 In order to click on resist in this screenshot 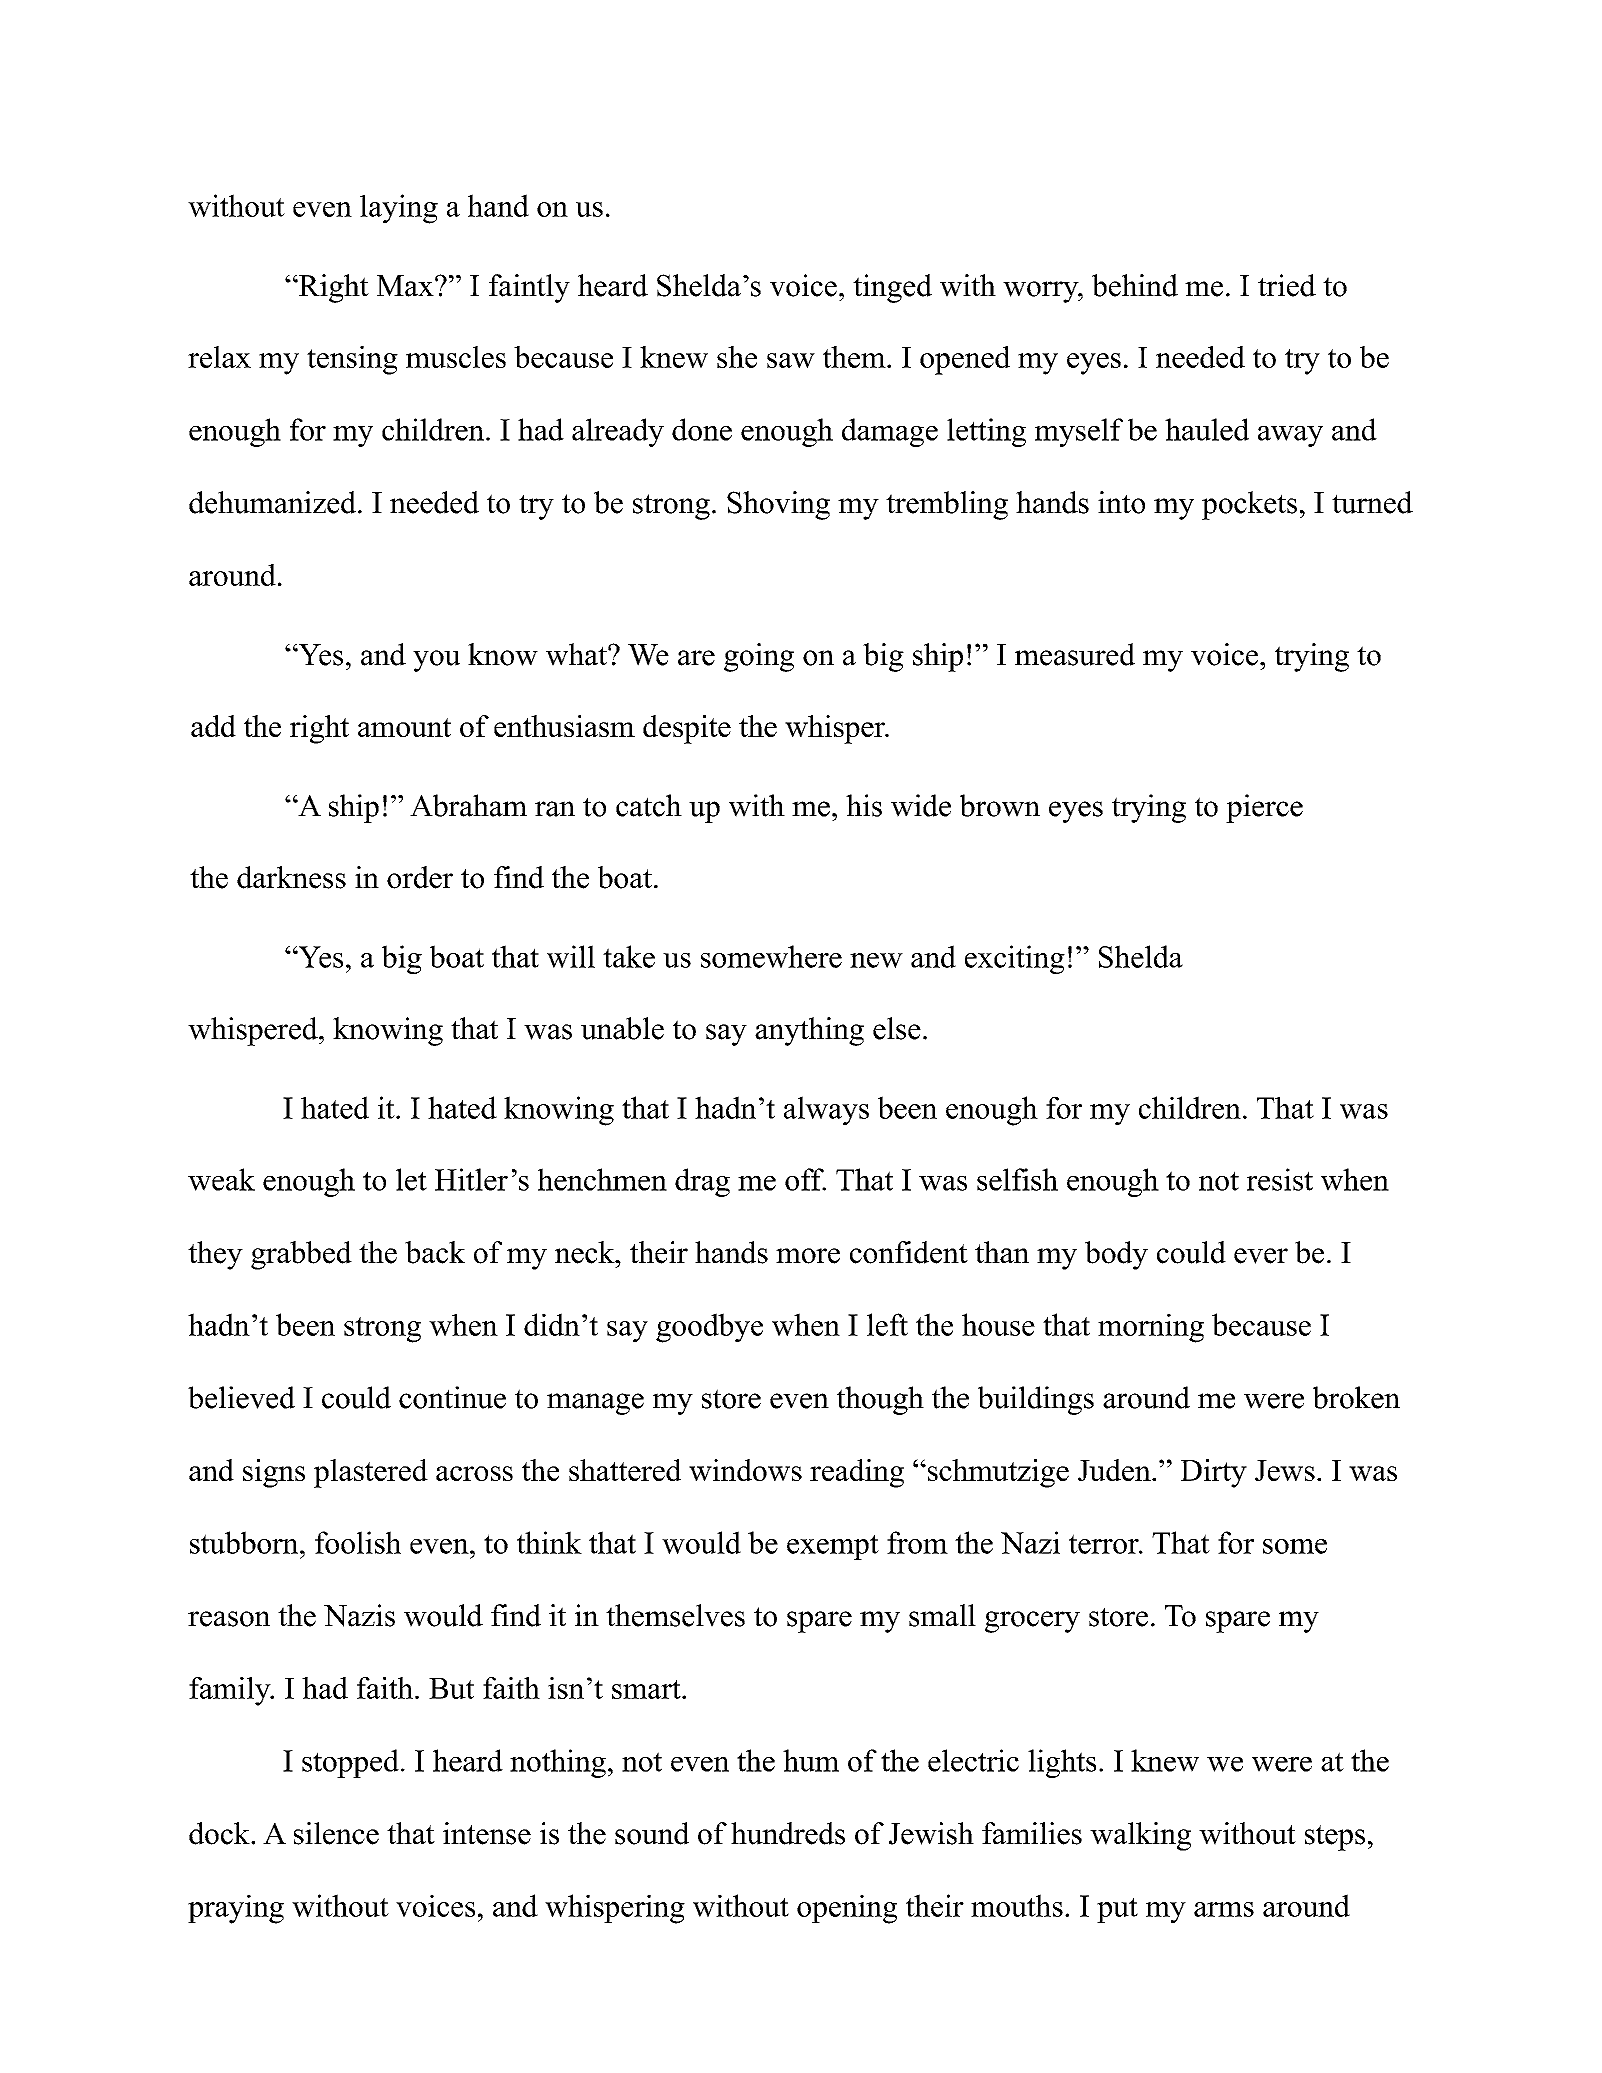, I will do `click(1280, 1179)`.
